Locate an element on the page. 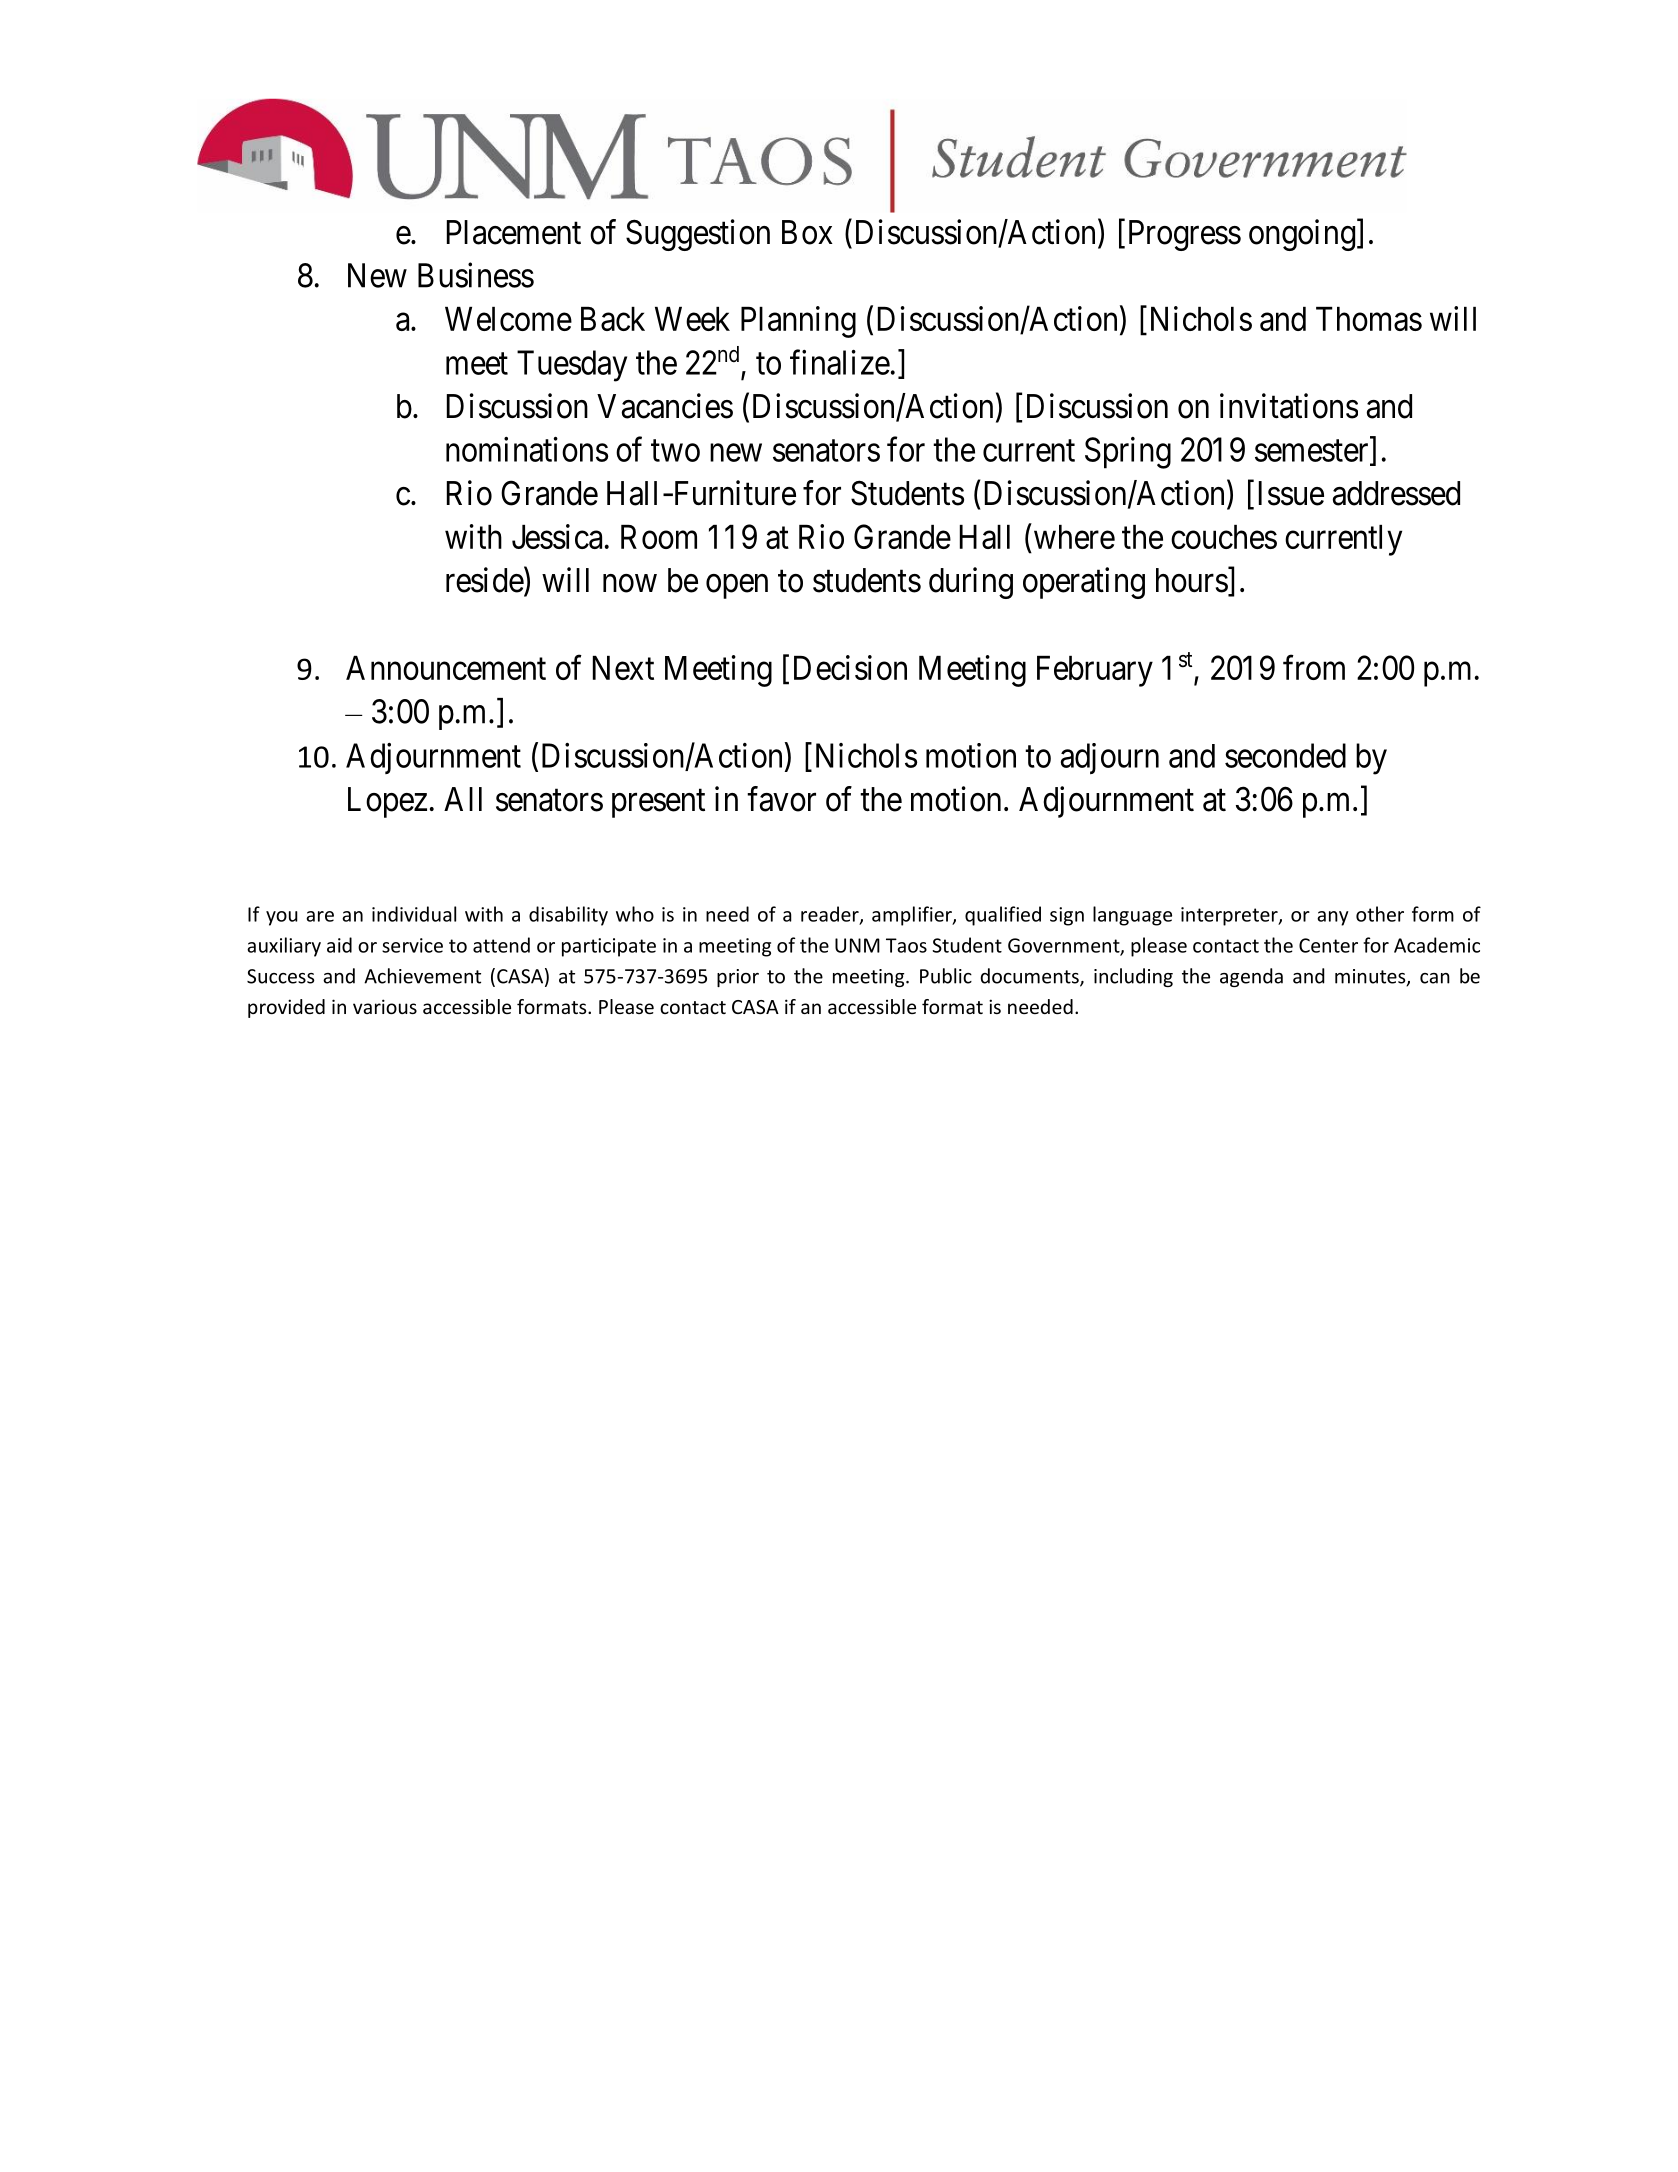 The width and height of the page is (1678, 2172). Business is located at coordinates (476, 275).
